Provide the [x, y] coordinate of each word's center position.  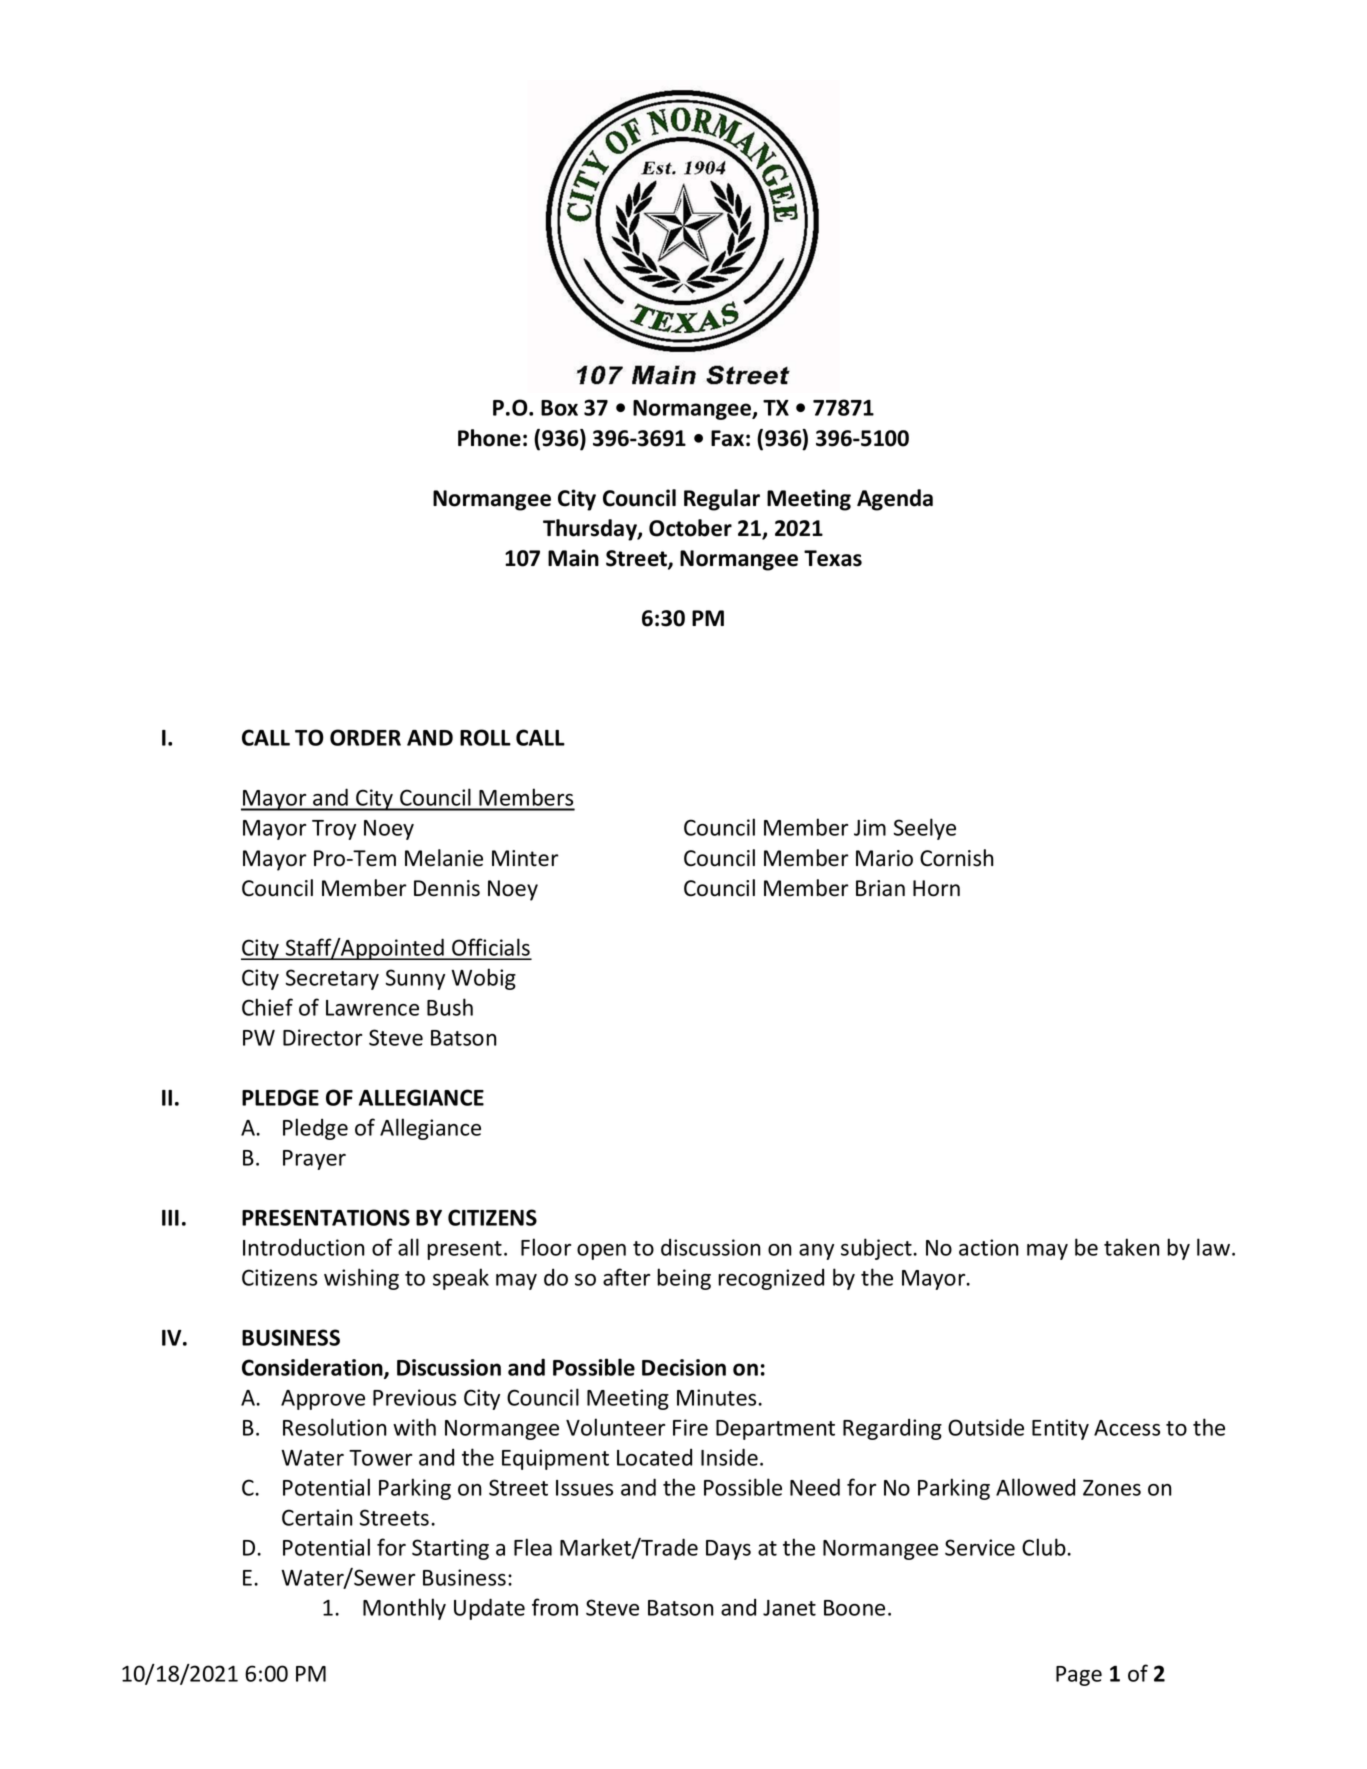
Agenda [895, 500]
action [989, 1247]
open [601, 1252]
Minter [525, 858]
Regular [722, 500]
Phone [489, 438]
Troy [334, 830]
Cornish [956, 858]
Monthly [404, 1609]
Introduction [304, 1247]
